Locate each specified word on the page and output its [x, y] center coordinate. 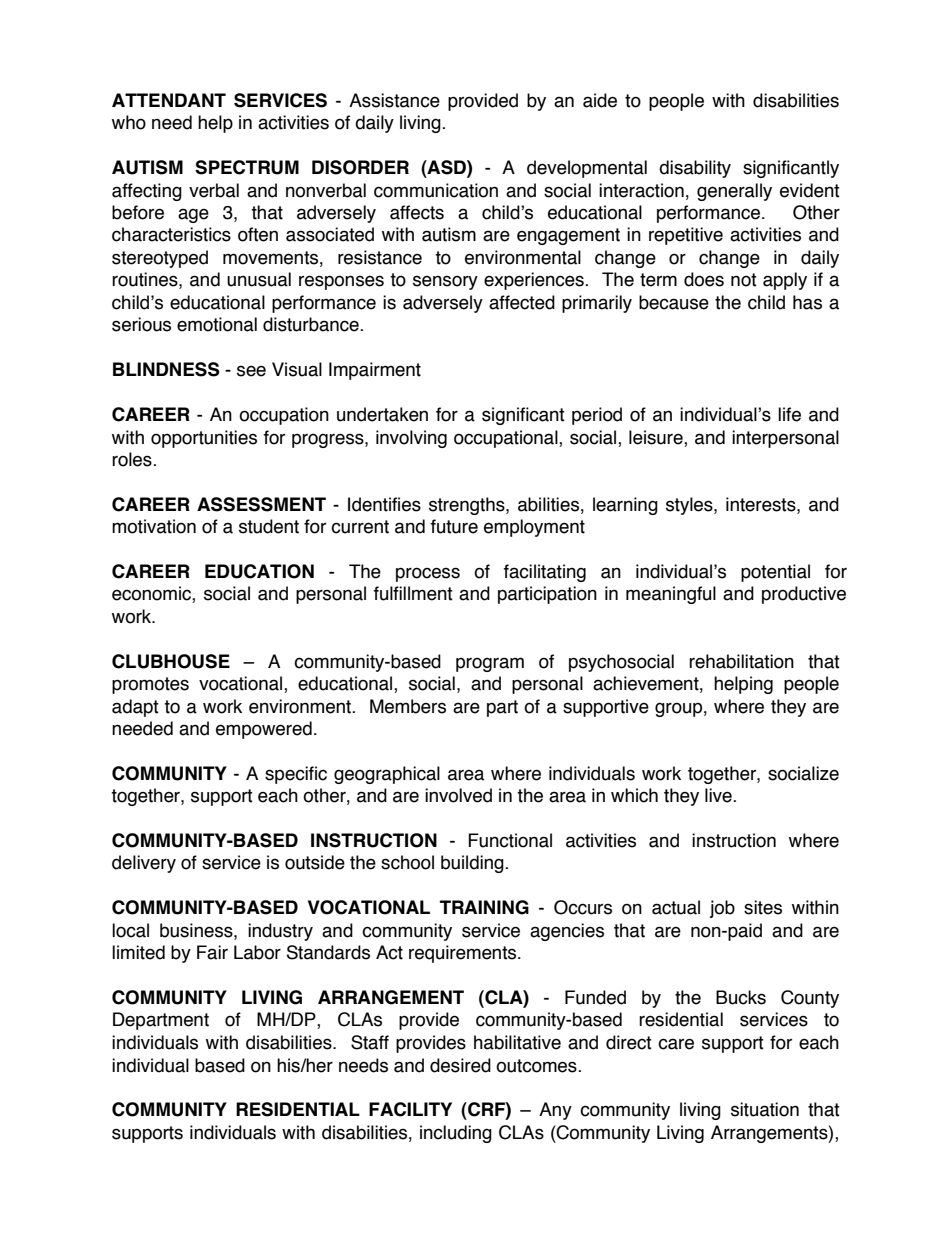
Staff [370, 1042]
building [473, 864]
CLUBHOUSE [171, 661]
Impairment [375, 371]
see [251, 371]
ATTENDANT [169, 100]
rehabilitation [741, 661]
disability [695, 169]
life [789, 414]
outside [315, 862]
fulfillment [413, 593]
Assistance [394, 100]
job [722, 909]
